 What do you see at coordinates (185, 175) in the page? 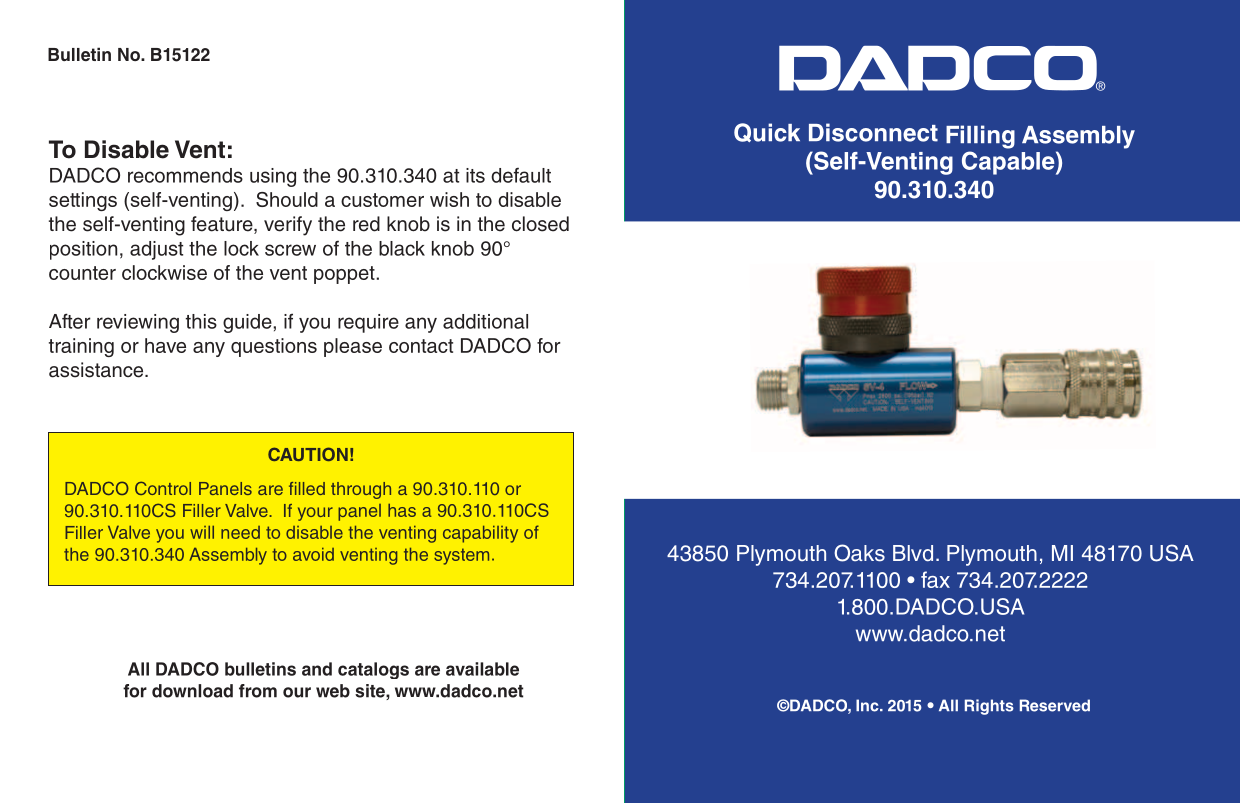
I see `recommends` at bounding box center [185, 175].
